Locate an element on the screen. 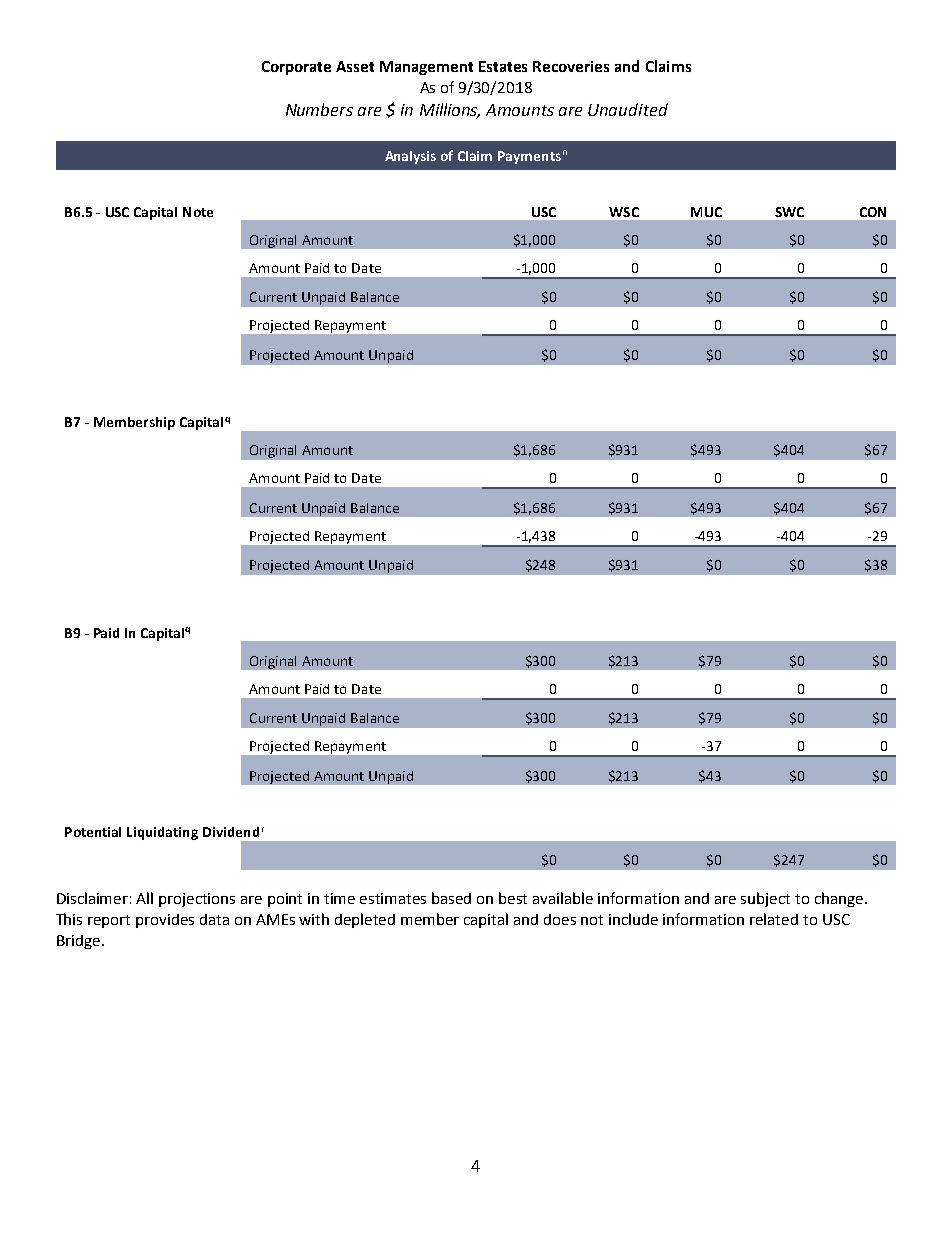 This screenshot has width=952, height=1233. Corporate is located at coordinates (296, 68).
